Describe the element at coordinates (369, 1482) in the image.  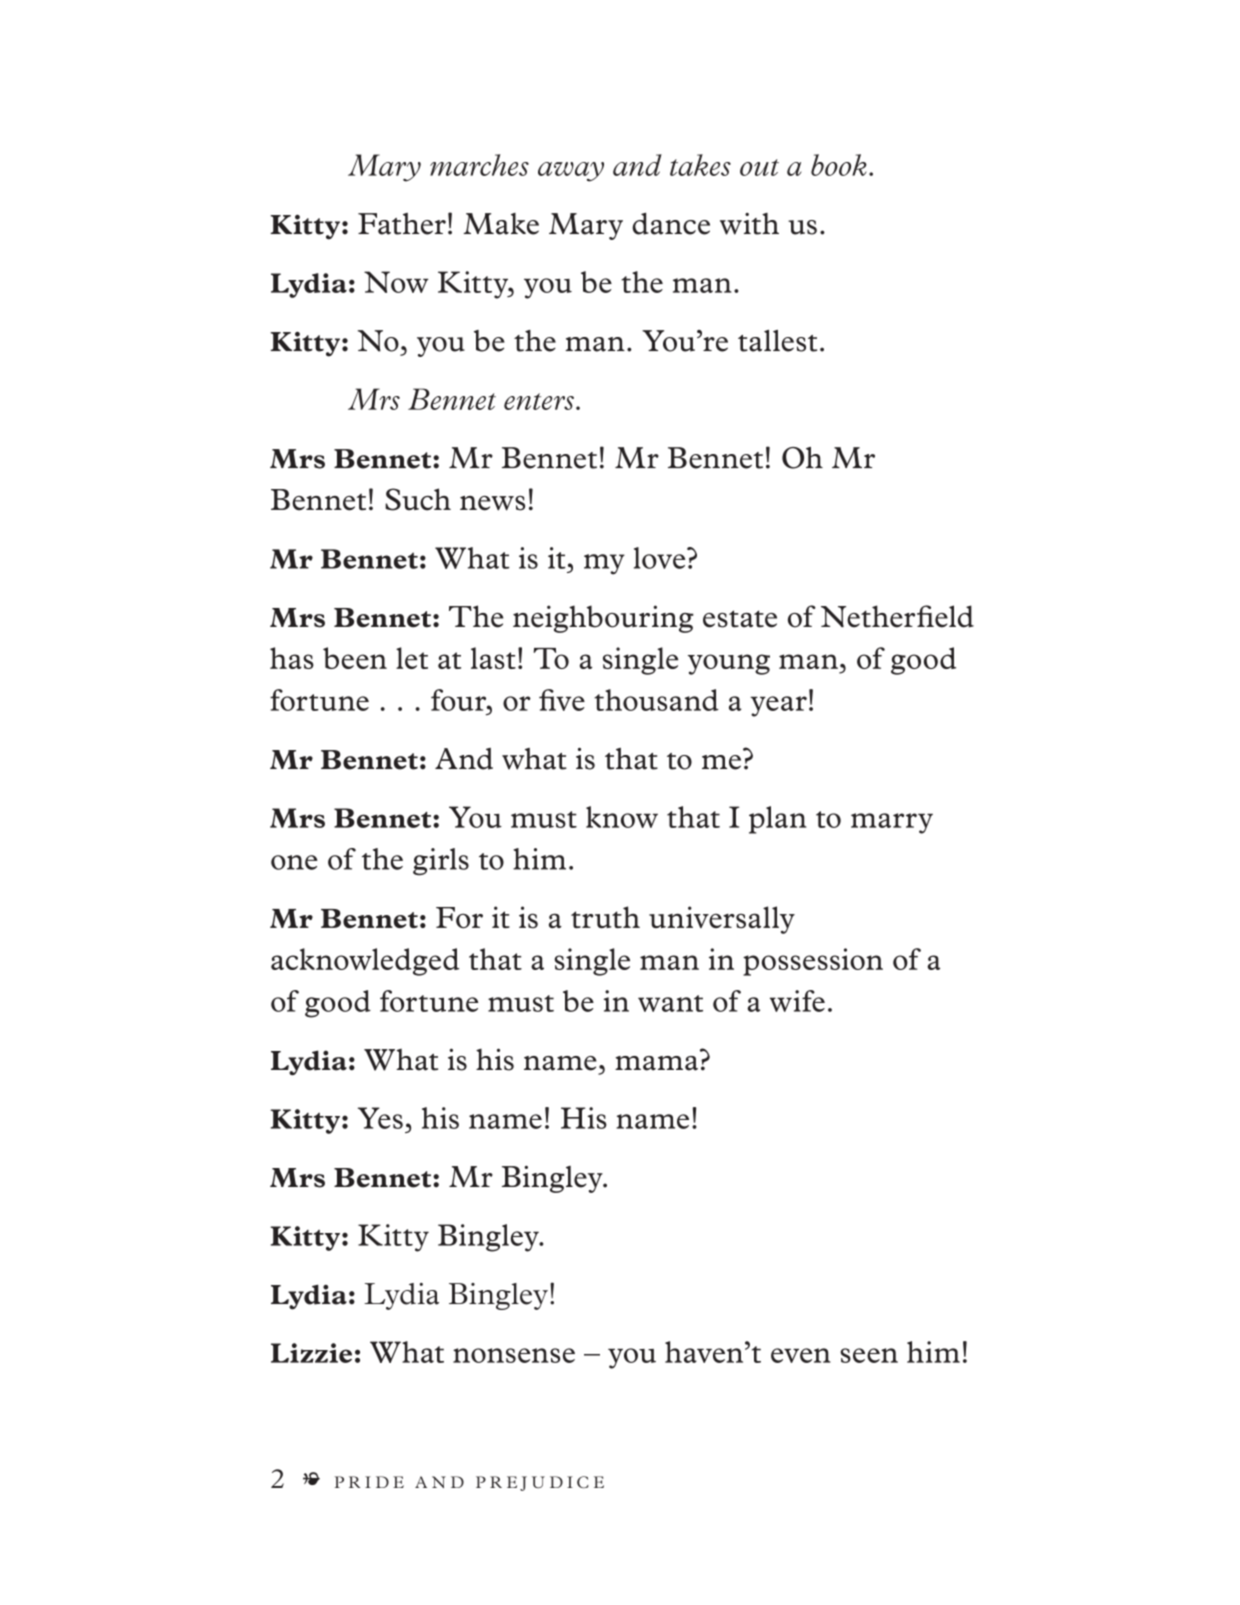
I see `PRIDE` at that location.
